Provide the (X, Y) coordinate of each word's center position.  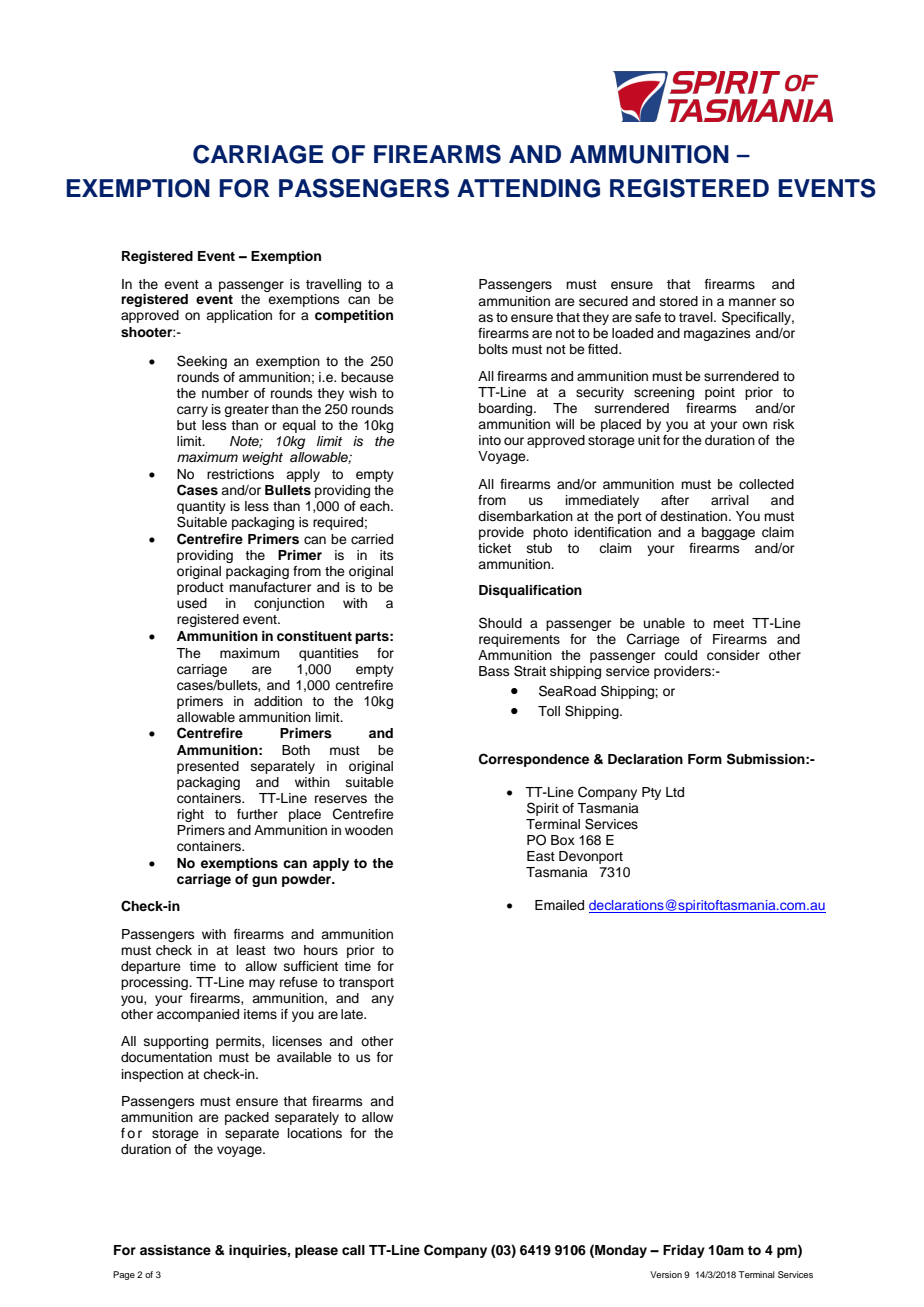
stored (679, 301)
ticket (494, 548)
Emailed (559, 905)
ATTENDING (528, 188)
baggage (728, 533)
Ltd (675, 792)
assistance (175, 1250)
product (200, 588)
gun (264, 881)
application (239, 316)
